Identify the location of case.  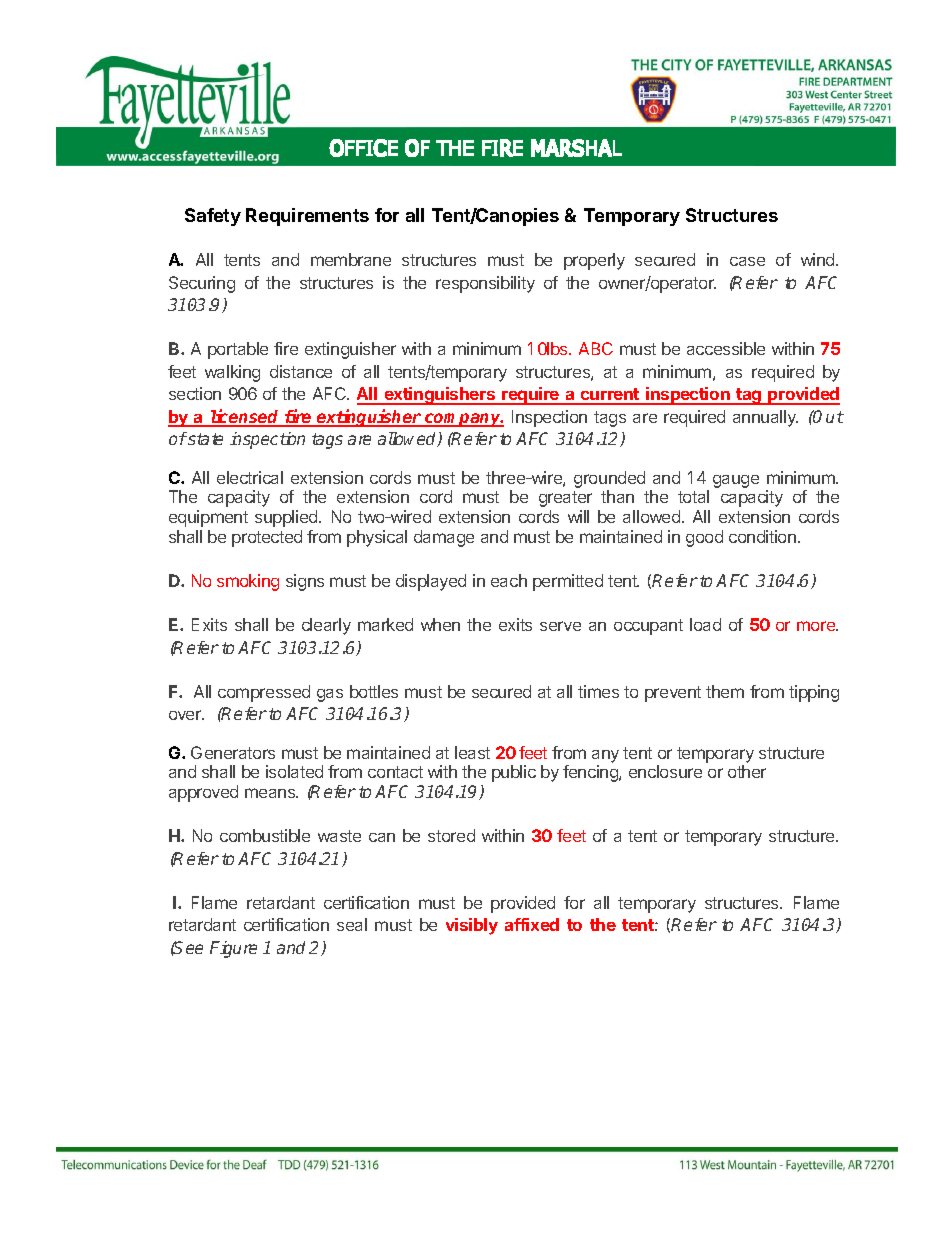
(747, 261).
